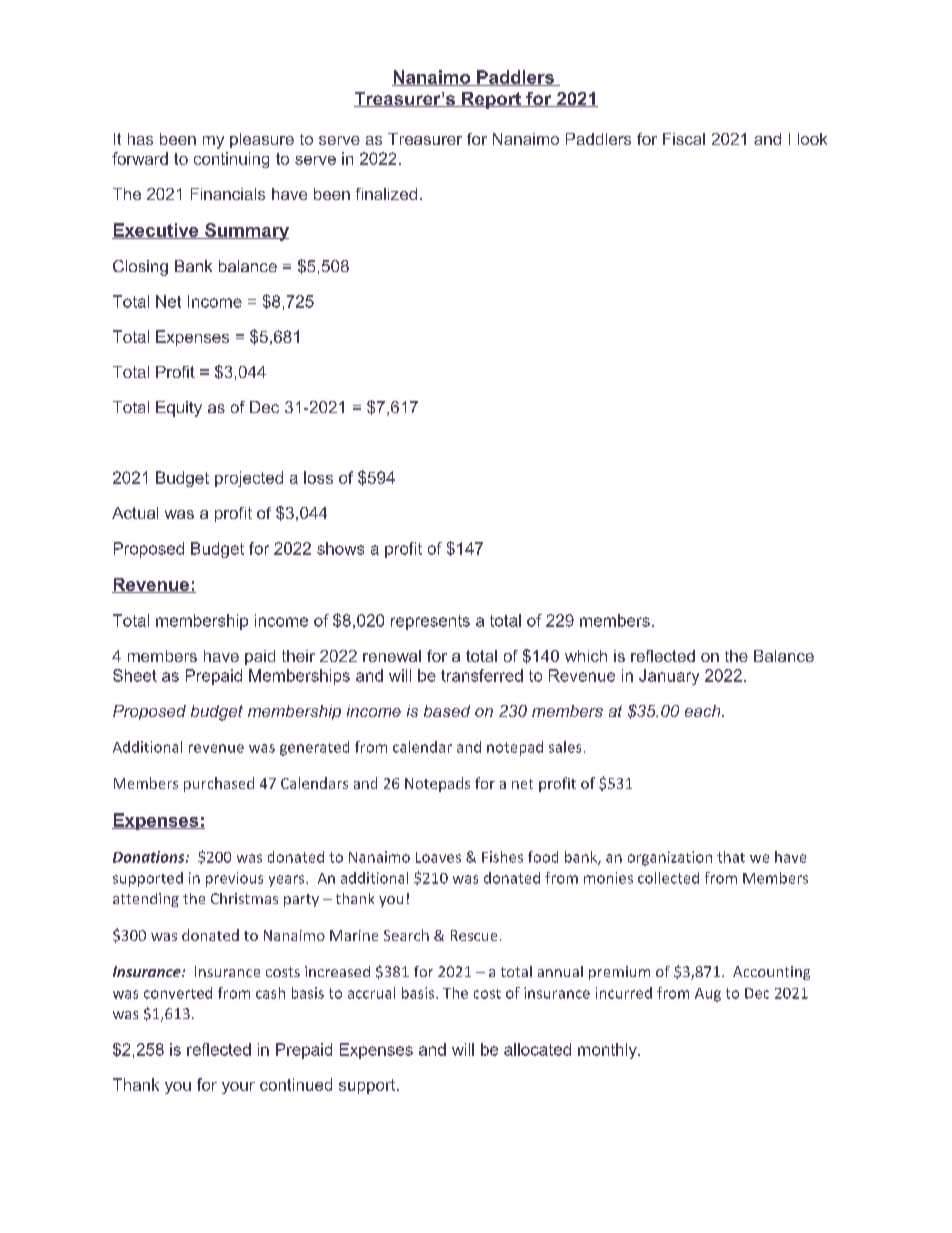 The width and height of the image is (952, 1233). What do you see at coordinates (238, 1088) in the image?
I see `your` at bounding box center [238, 1088].
